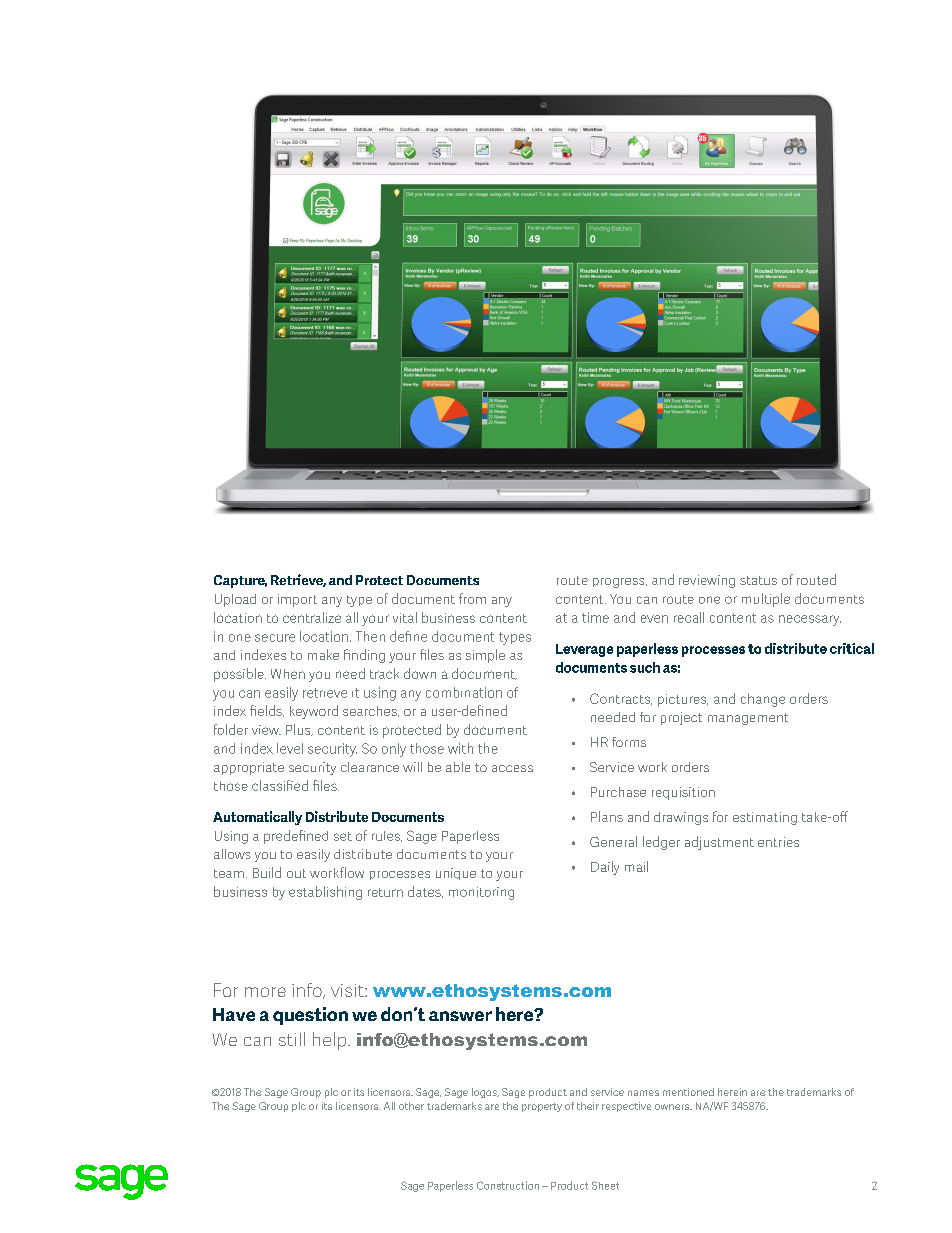 This screenshot has width=952, height=1233. What do you see at coordinates (314, 712) in the screenshot?
I see `keyword` at bounding box center [314, 712].
